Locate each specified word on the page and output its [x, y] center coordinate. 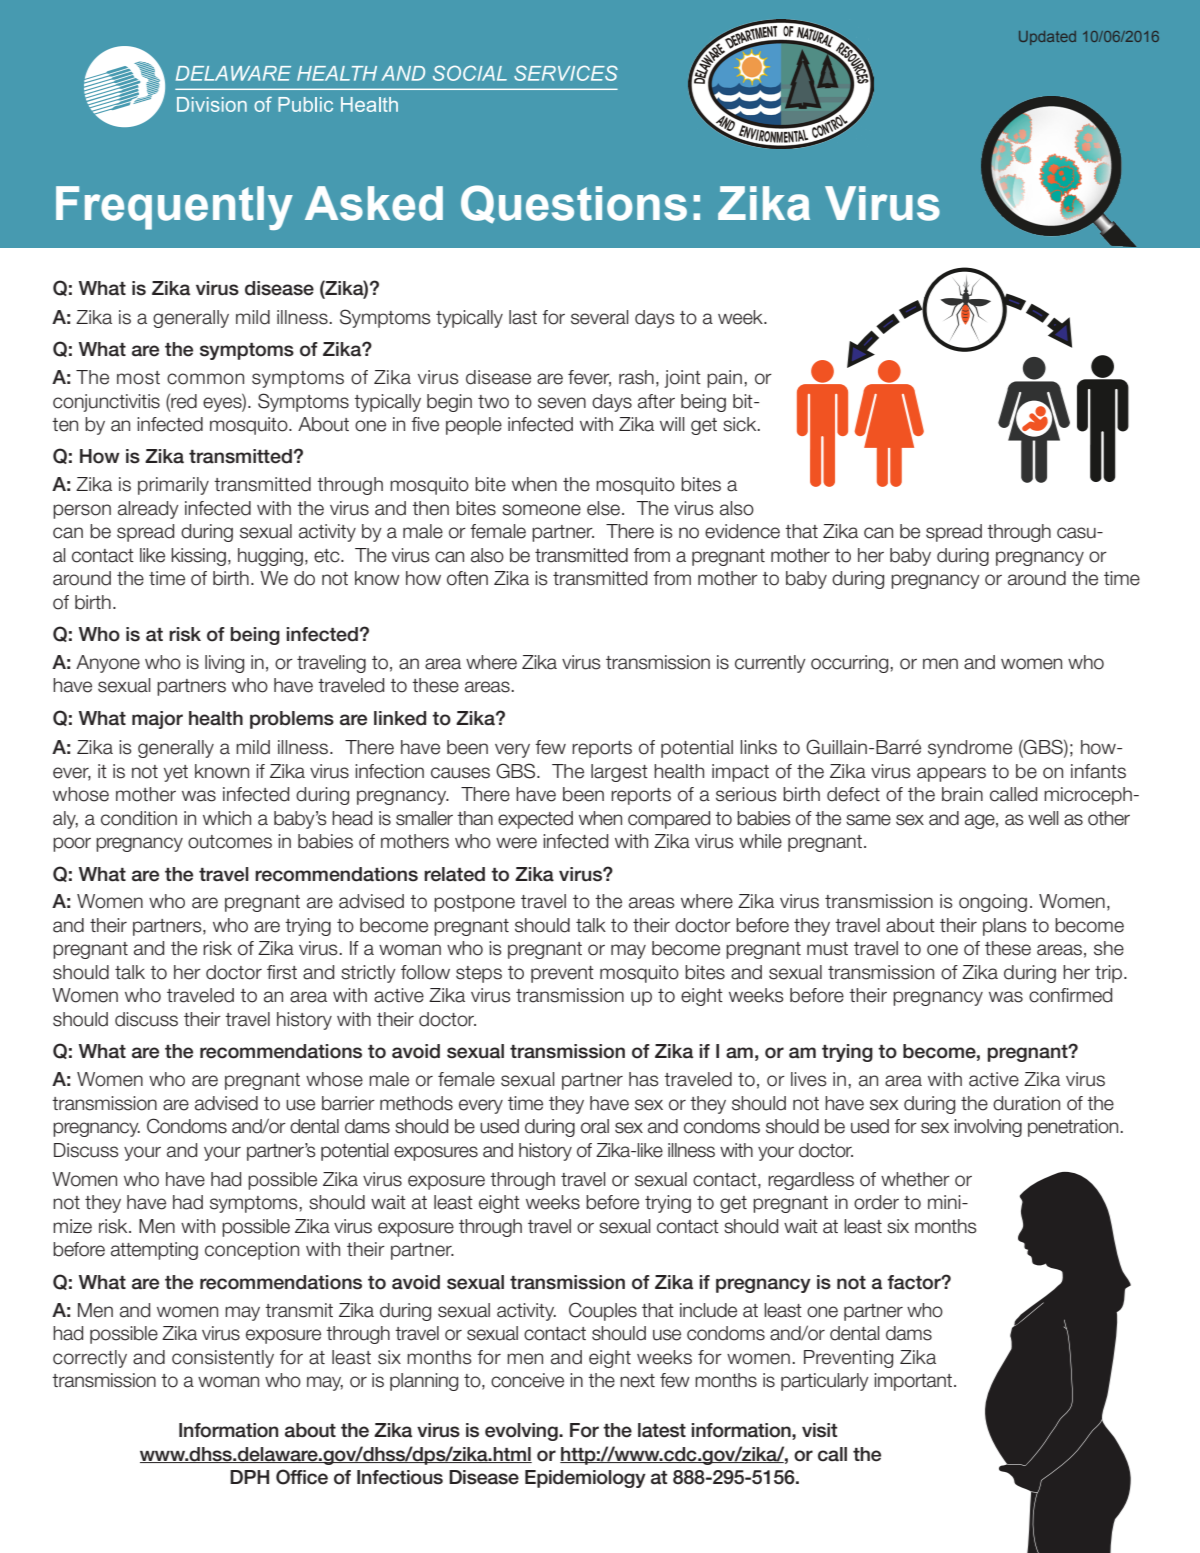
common [205, 379]
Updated [1047, 38]
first [282, 972]
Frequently [174, 208]
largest [619, 773]
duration [1026, 1103]
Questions [574, 204]
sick [741, 424]
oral [595, 1126]
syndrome [970, 749]
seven [562, 403]
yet [176, 773]
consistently [223, 1359]
